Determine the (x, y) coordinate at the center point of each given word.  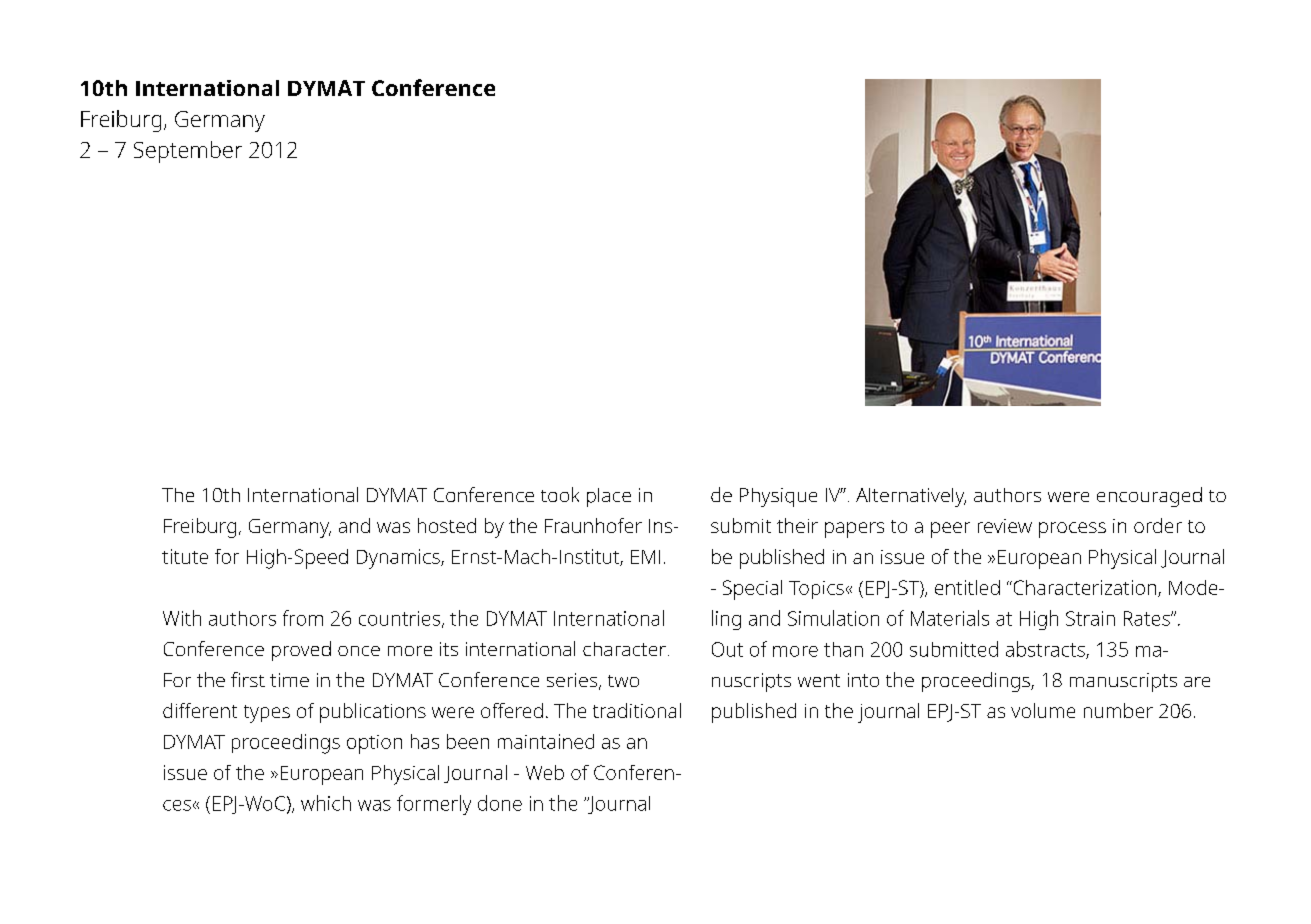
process (1072, 530)
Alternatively (911, 497)
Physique (778, 497)
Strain (1090, 618)
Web (545, 772)
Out (727, 649)
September (188, 152)
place (609, 497)
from (303, 618)
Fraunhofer (593, 525)
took (560, 494)
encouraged (1149, 497)
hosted (447, 525)
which (326, 803)
